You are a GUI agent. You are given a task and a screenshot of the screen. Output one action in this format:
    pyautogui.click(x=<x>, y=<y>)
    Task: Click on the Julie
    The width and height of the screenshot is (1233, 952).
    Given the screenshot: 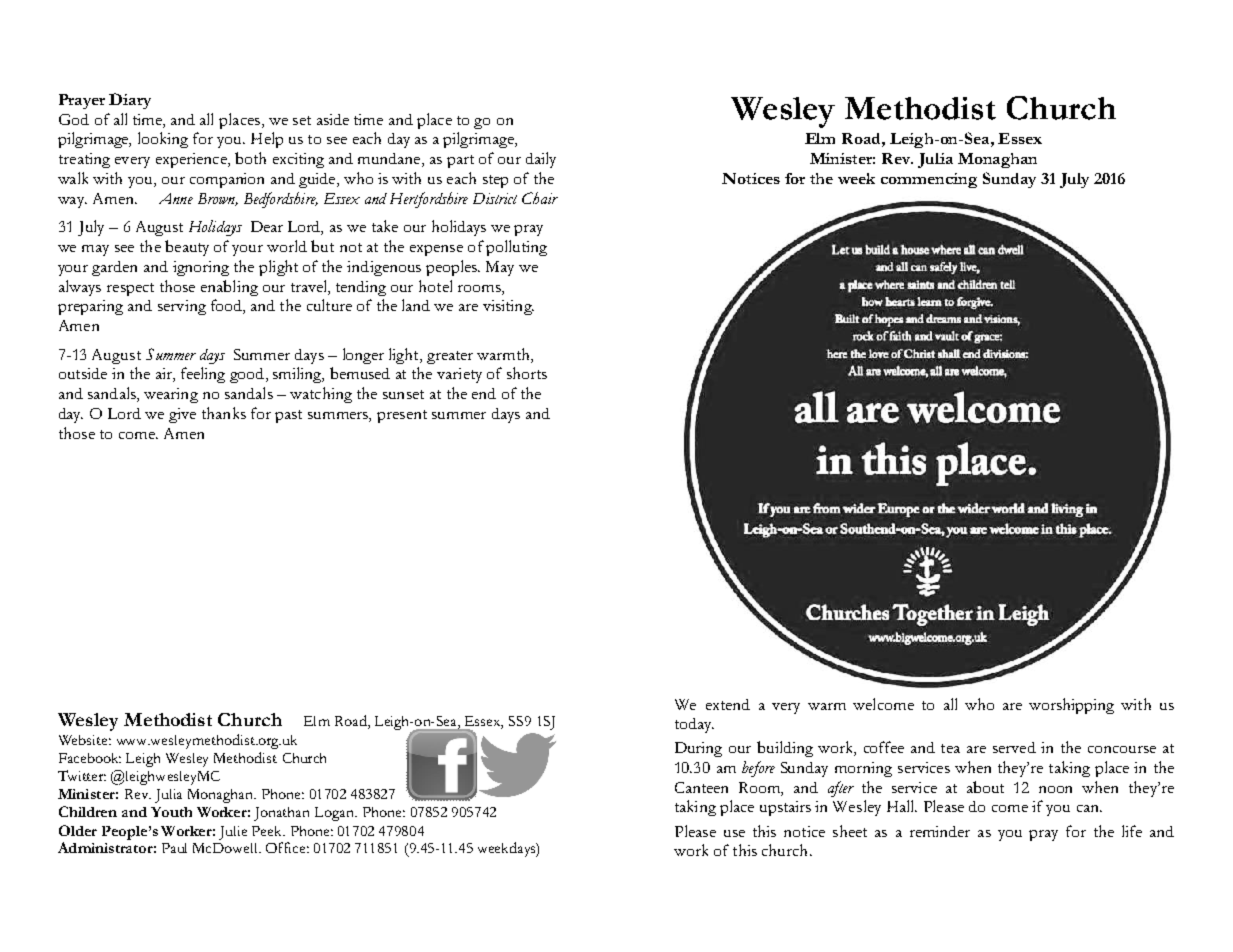 What is the action you would take?
    pyautogui.click(x=233, y=833)
